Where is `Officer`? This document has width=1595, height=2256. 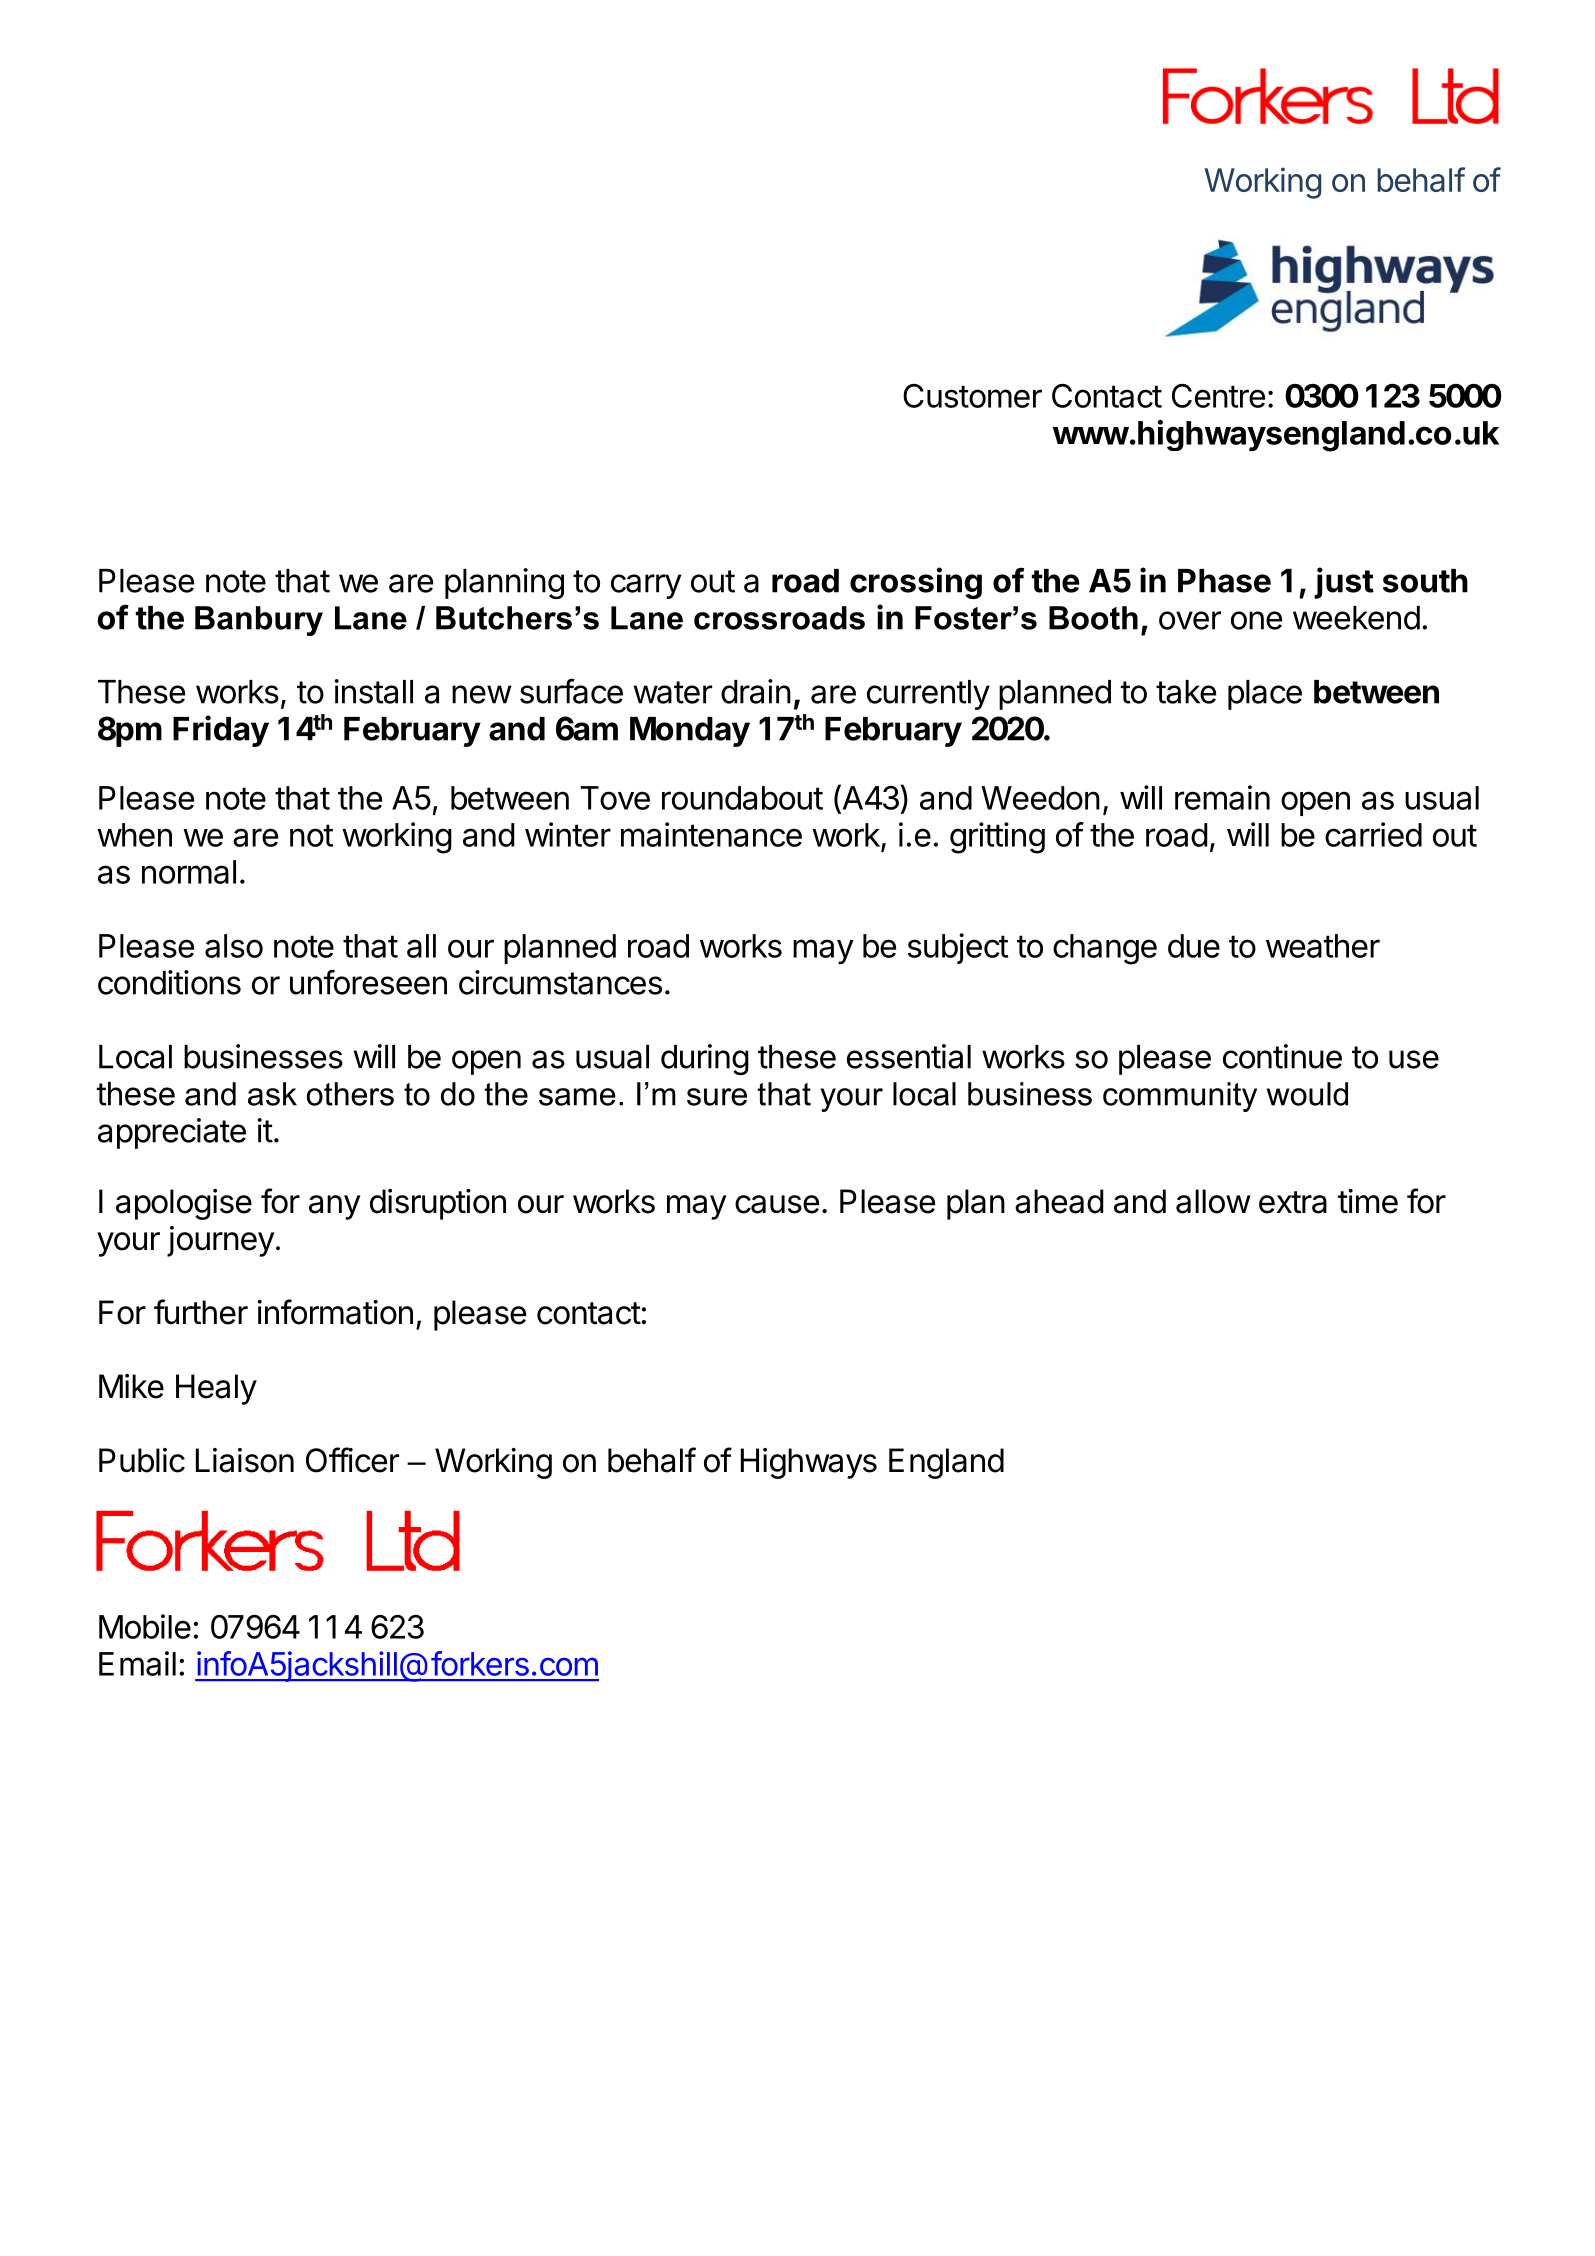
Officer is located at coordinates (352, 1460).
